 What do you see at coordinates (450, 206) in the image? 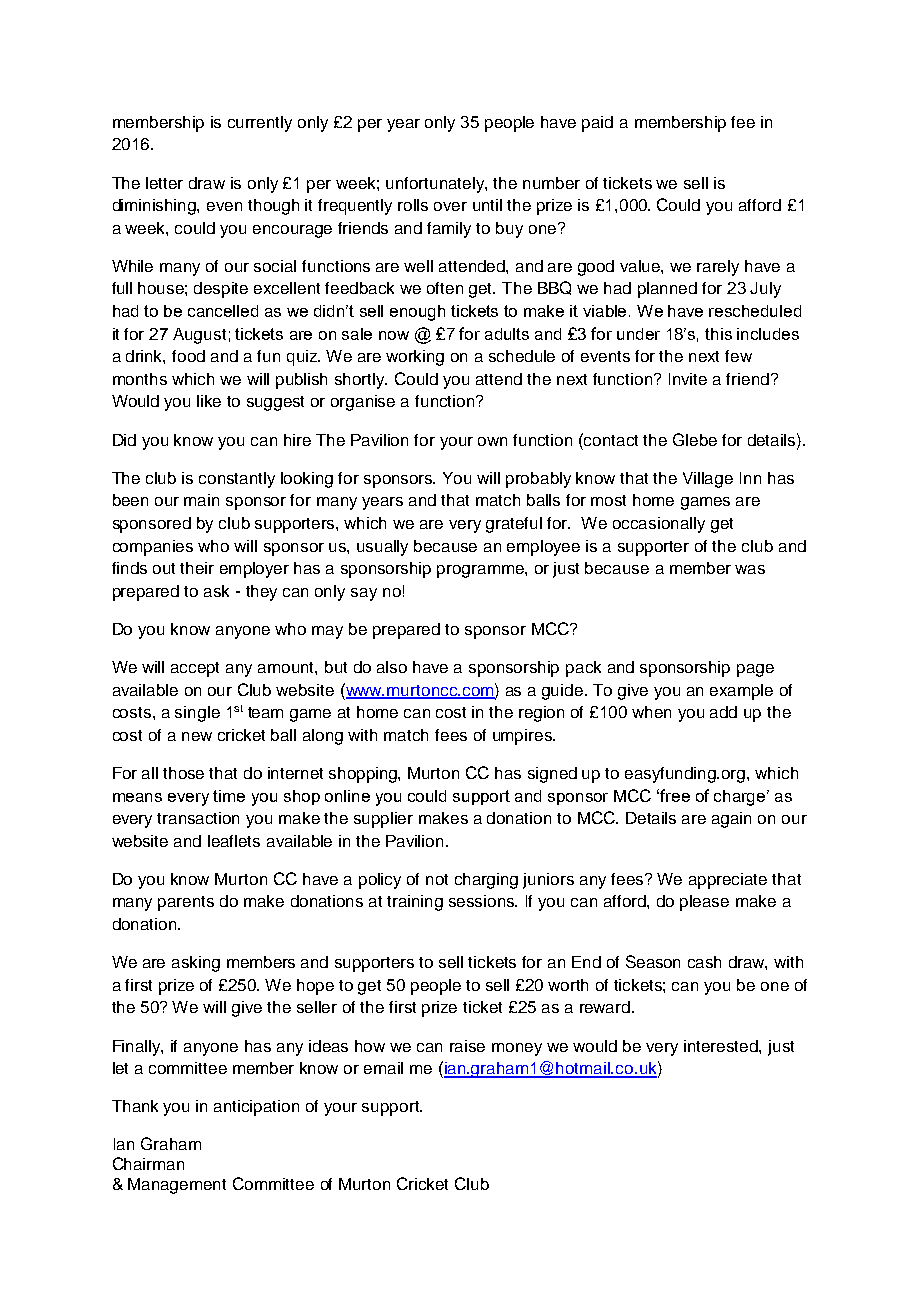
I see `over` at bounding box center [450, 206].
